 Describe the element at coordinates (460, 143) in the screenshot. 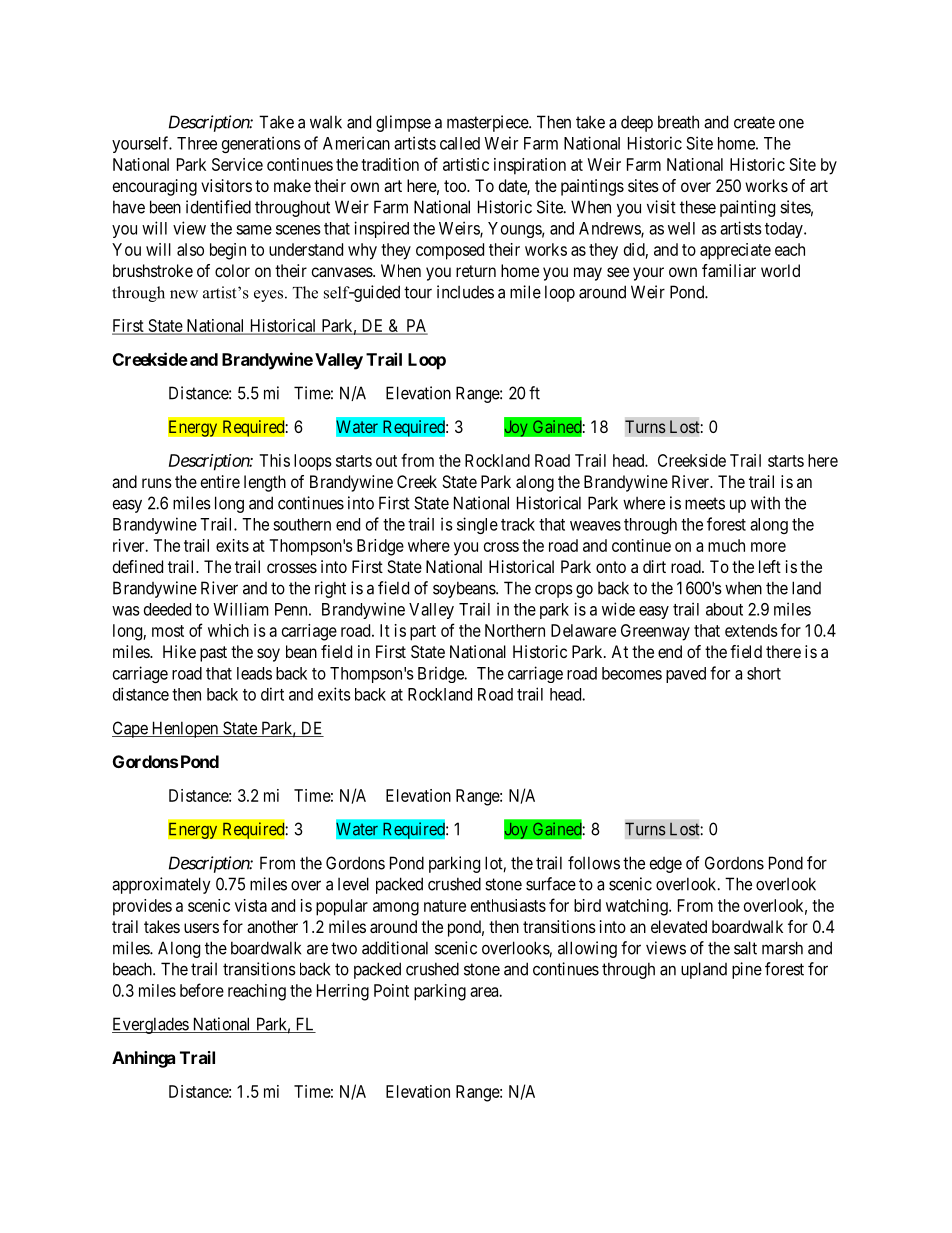

I see `called` at that location.
